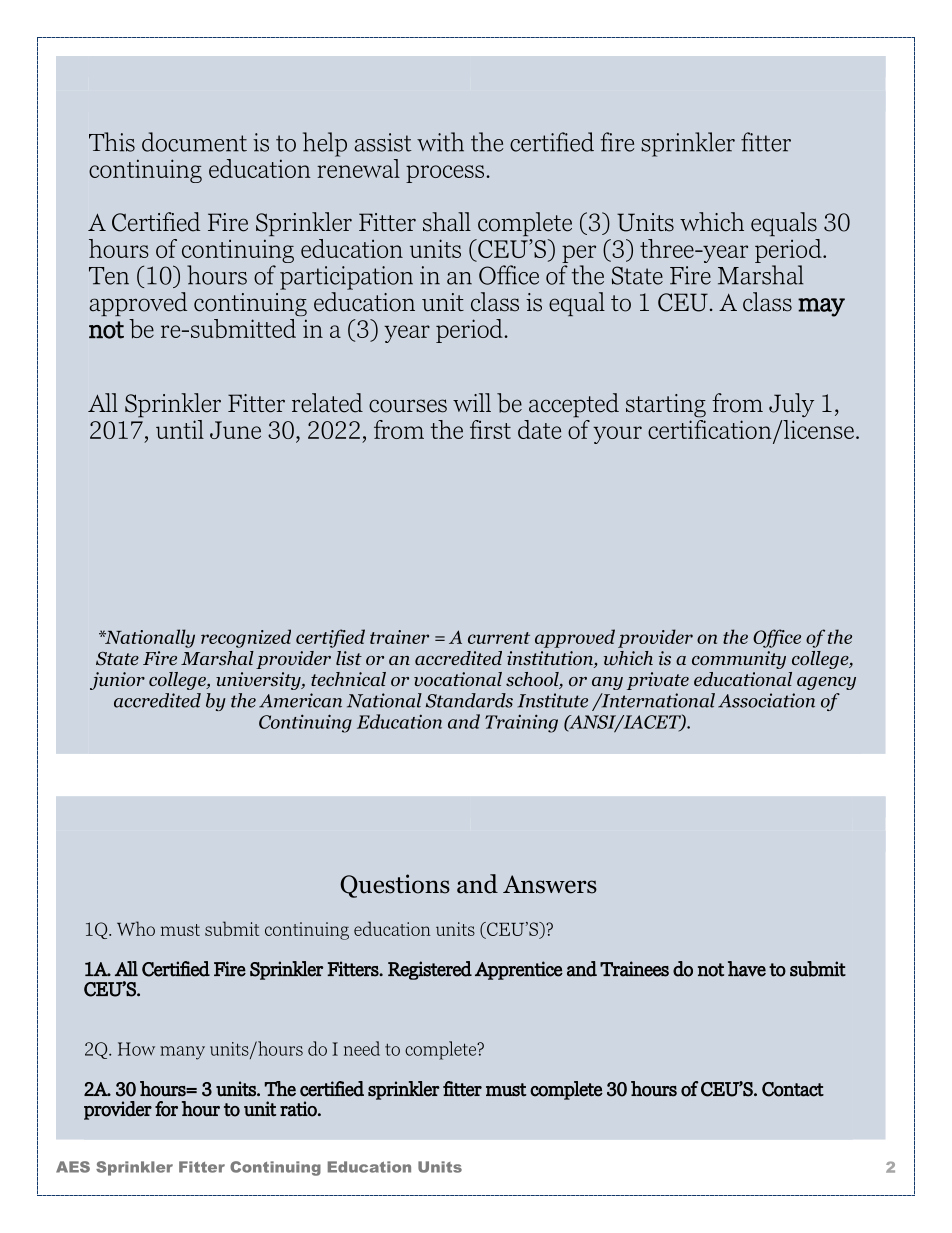 The image size is (952, 1233). What do you see at coordinates (766, 700) in the image?
I see `Association` at bounding box center [766, 700].
